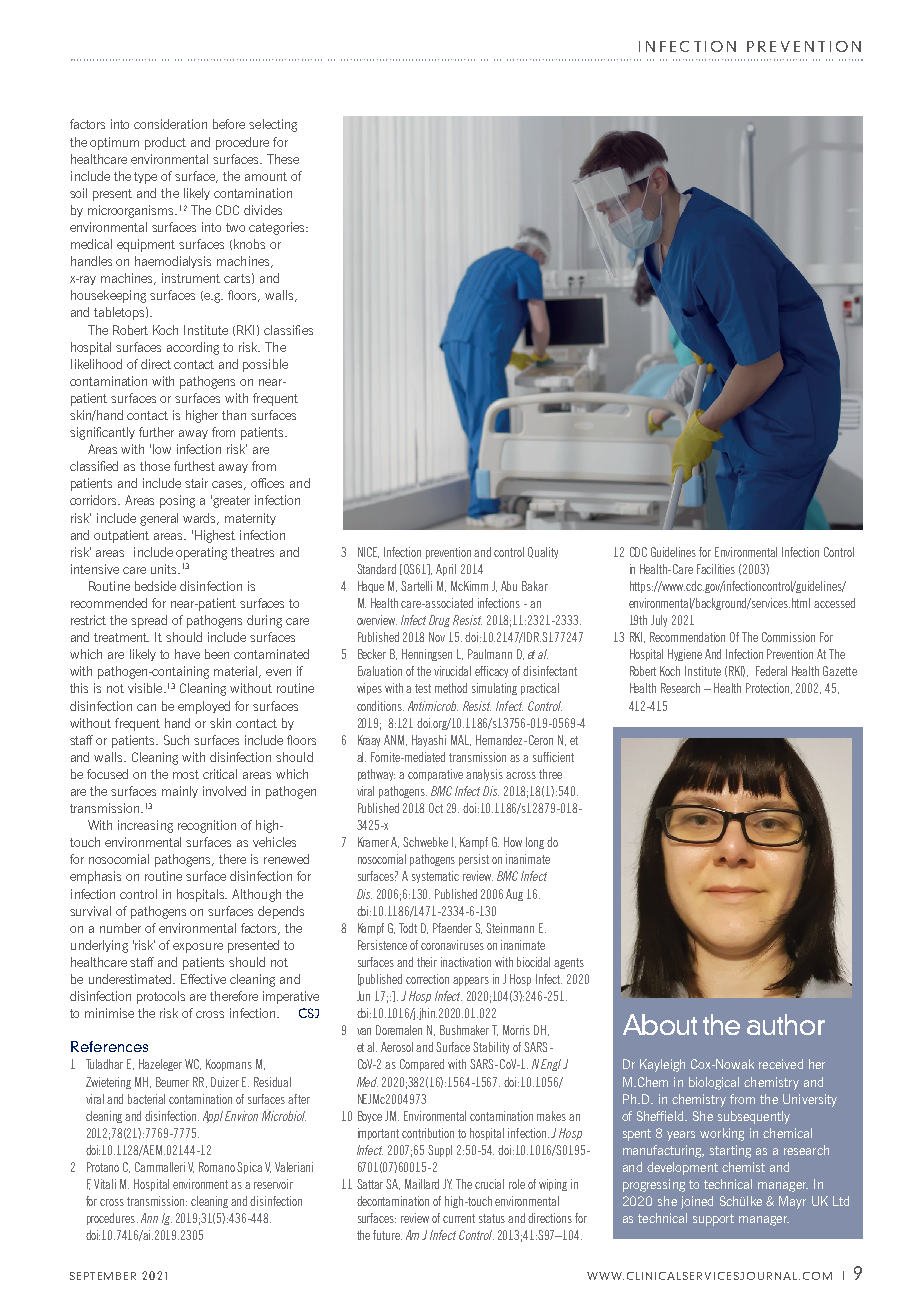 Image resolution: width=924 pixels, height=1308 pixels. Describe the element at coordinates (145, 826) in the image. I see `increasing` at that location.
